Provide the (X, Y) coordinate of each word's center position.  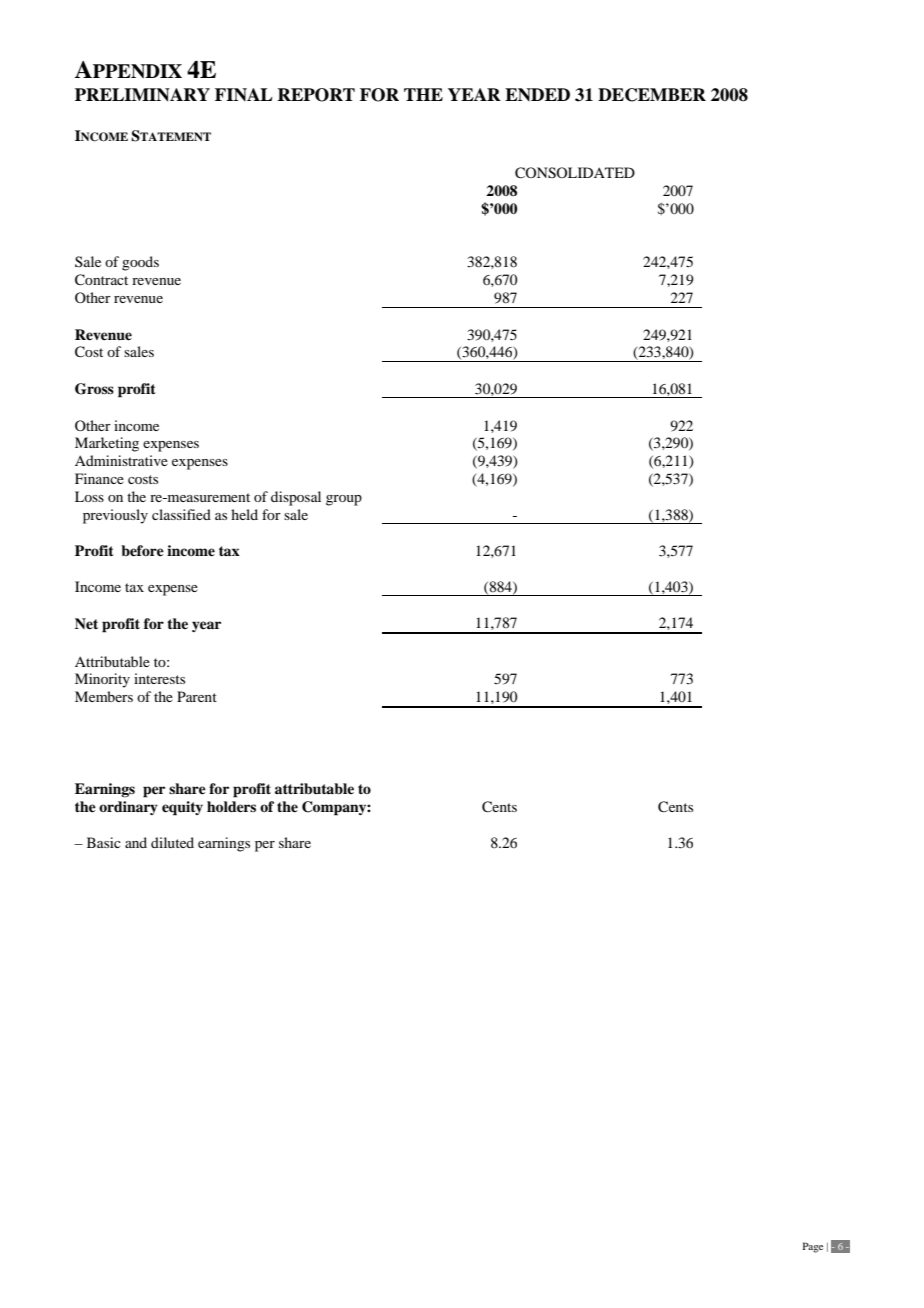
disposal (296, 498)
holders (231, 806)
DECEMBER (652, 95)
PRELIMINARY (142, 95)
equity (182, 808)
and (136, 842)
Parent (197, 696)
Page (813, 1247)
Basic (104, 842)
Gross (94, 389)
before (142, 550)
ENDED (537, 94)
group (344, 500)
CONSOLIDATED (575, 173)
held (244, 514)
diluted (172, 842)
